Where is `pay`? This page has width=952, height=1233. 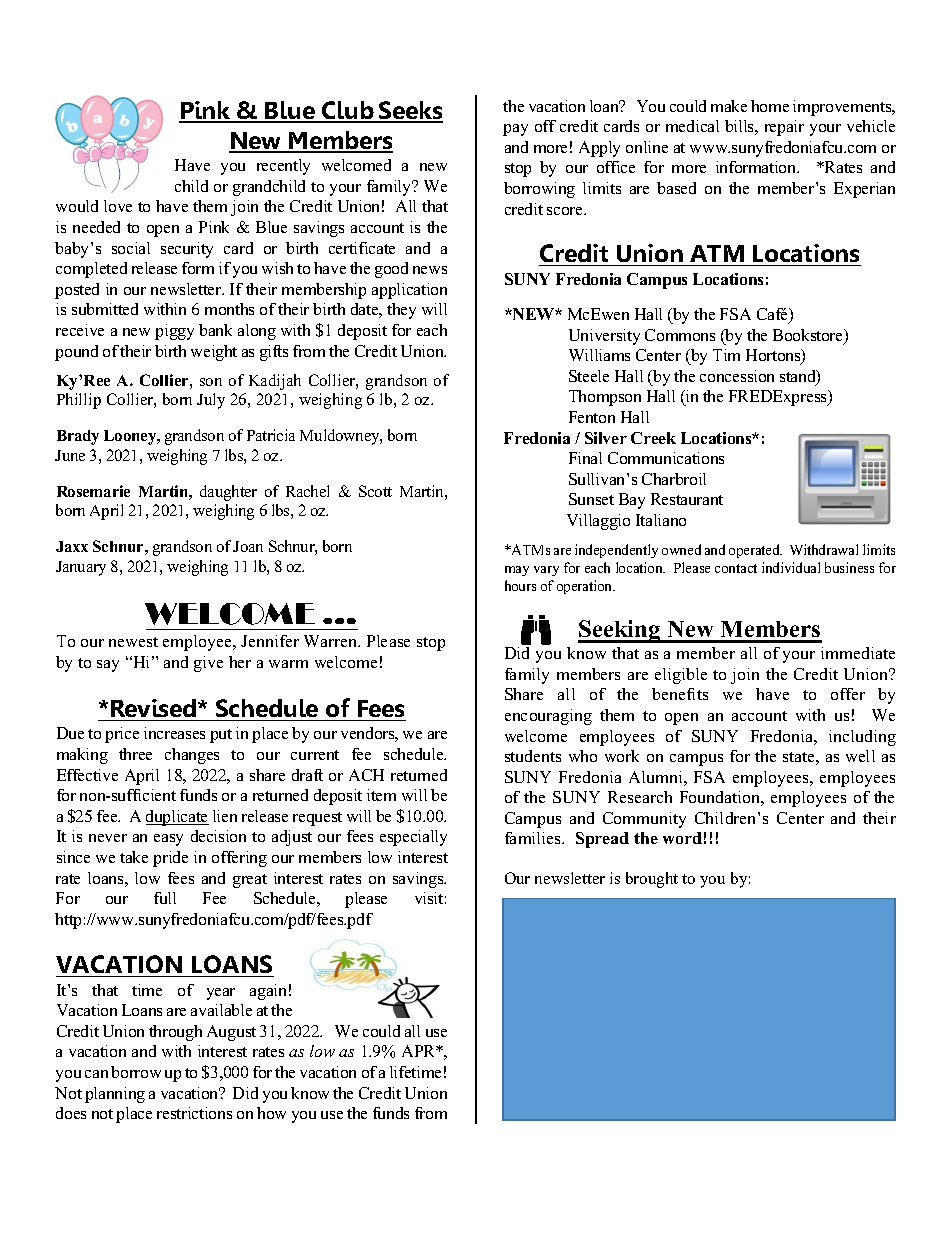
pay is located at coordinates (515, 130).
